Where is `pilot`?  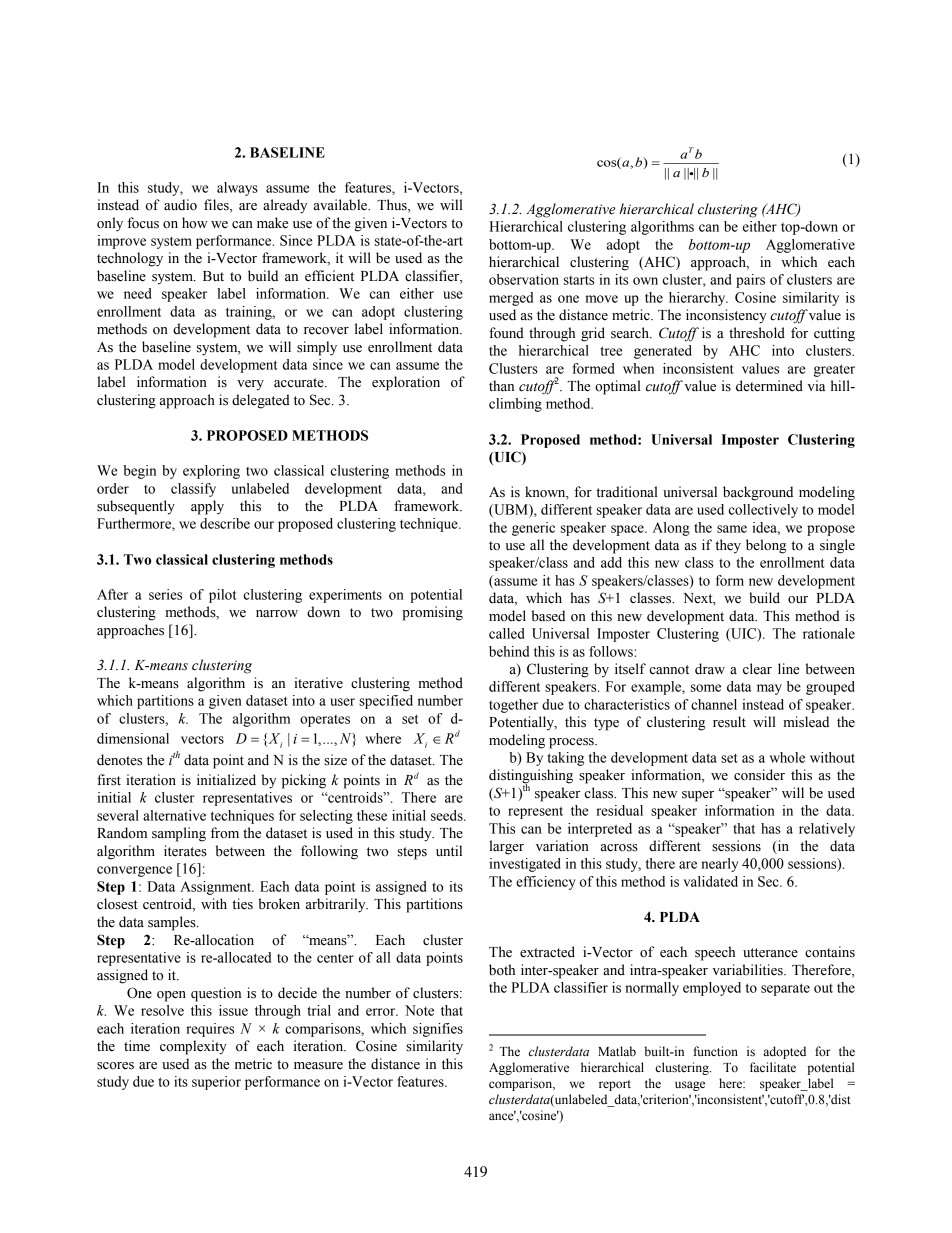
pilot is located at coordinates (223, 596).
